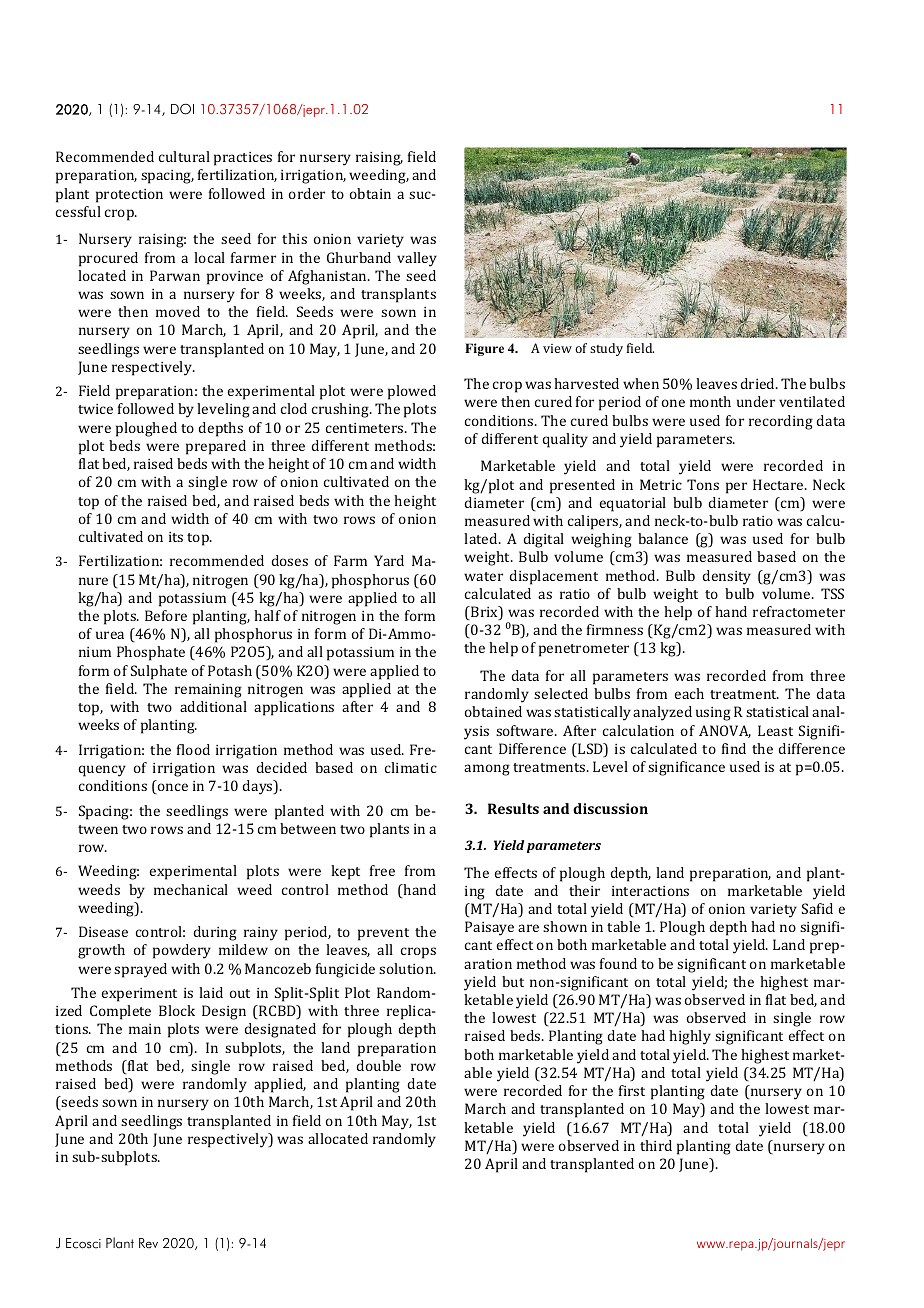 The height and width of the image is (1308, 924). I want to click on water, so click(483, 576).
